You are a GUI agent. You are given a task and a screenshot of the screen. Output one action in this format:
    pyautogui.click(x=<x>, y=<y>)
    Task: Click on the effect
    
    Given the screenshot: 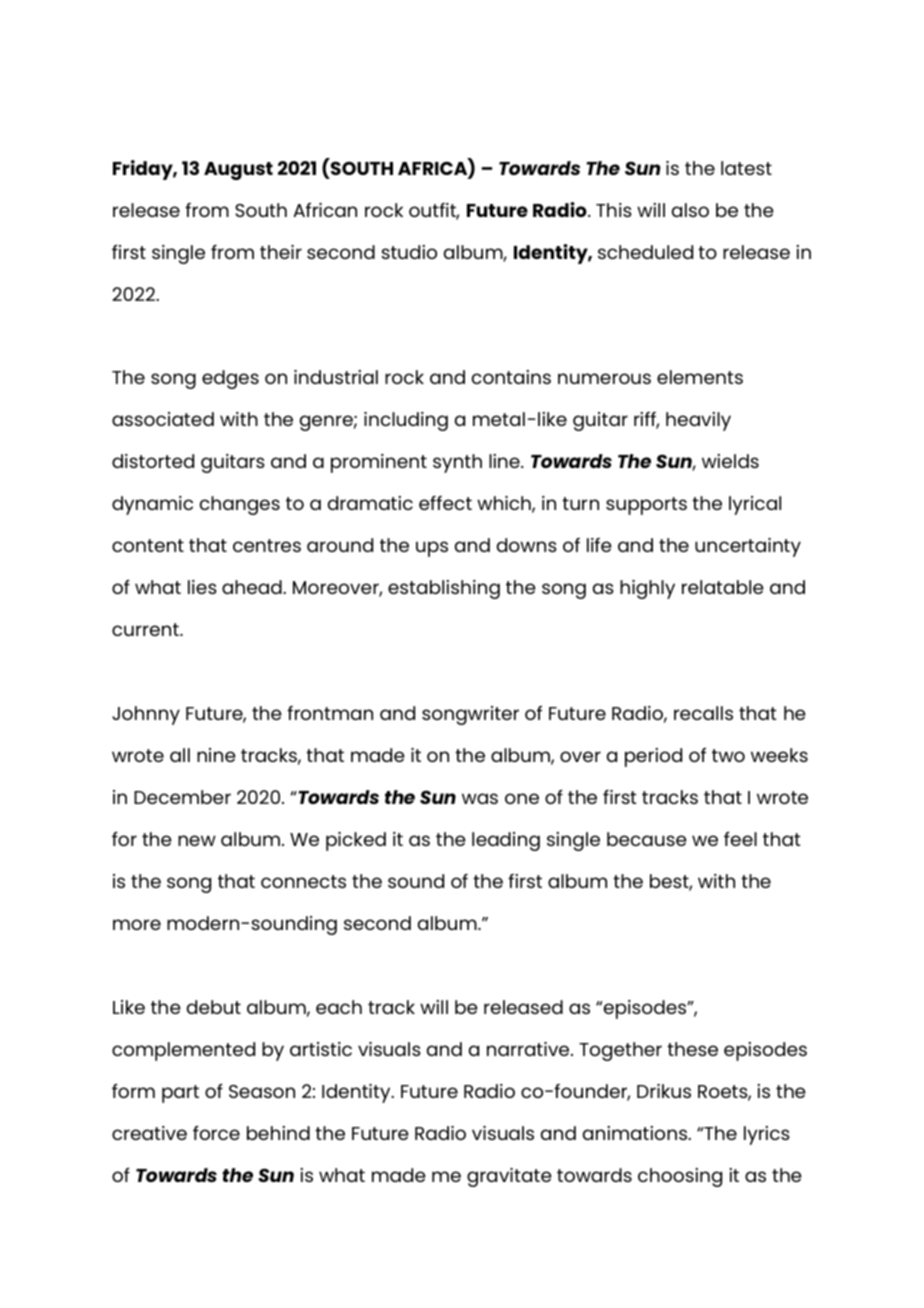 What is the action you would take?
    pyautogui.click(x=445, y=503)
